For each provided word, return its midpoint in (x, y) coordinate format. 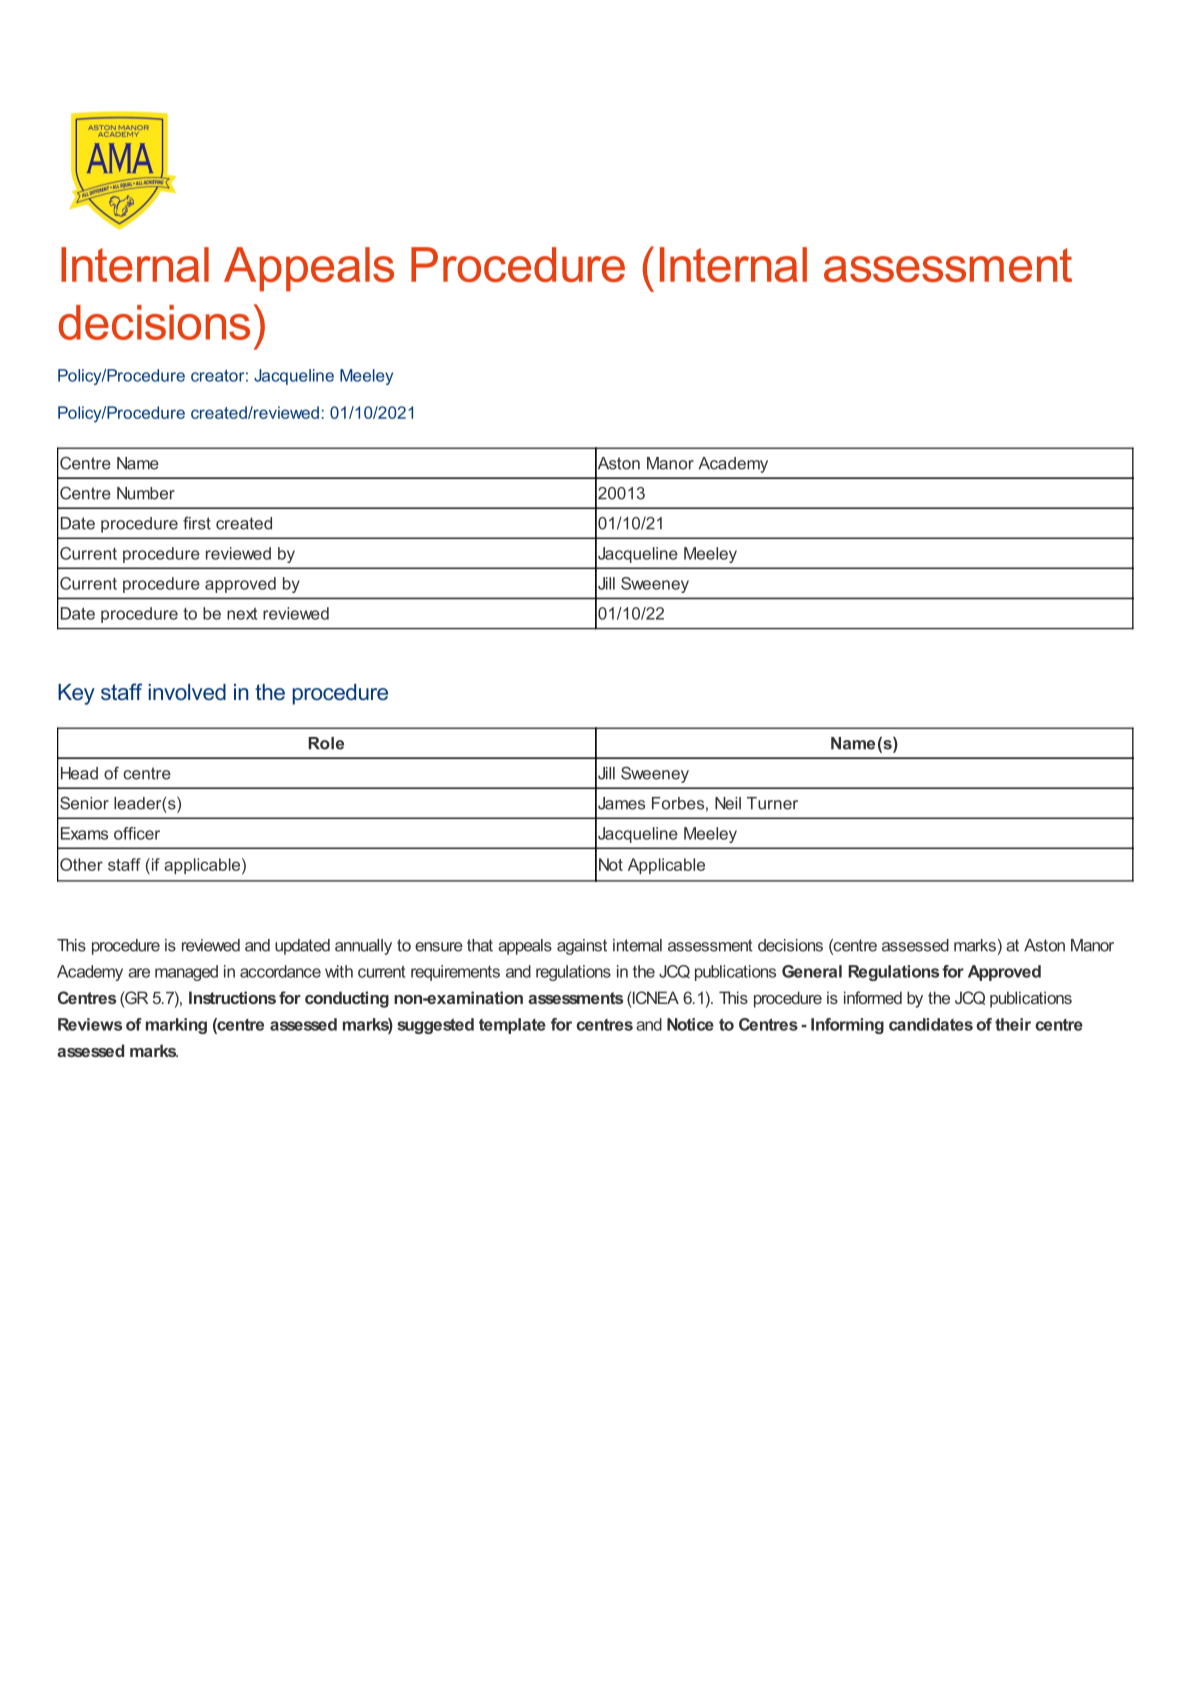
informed (873, 997)
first (197, 523)
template (512, 1026)
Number (146, 493)
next (242, 614)
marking (176, 1026)
